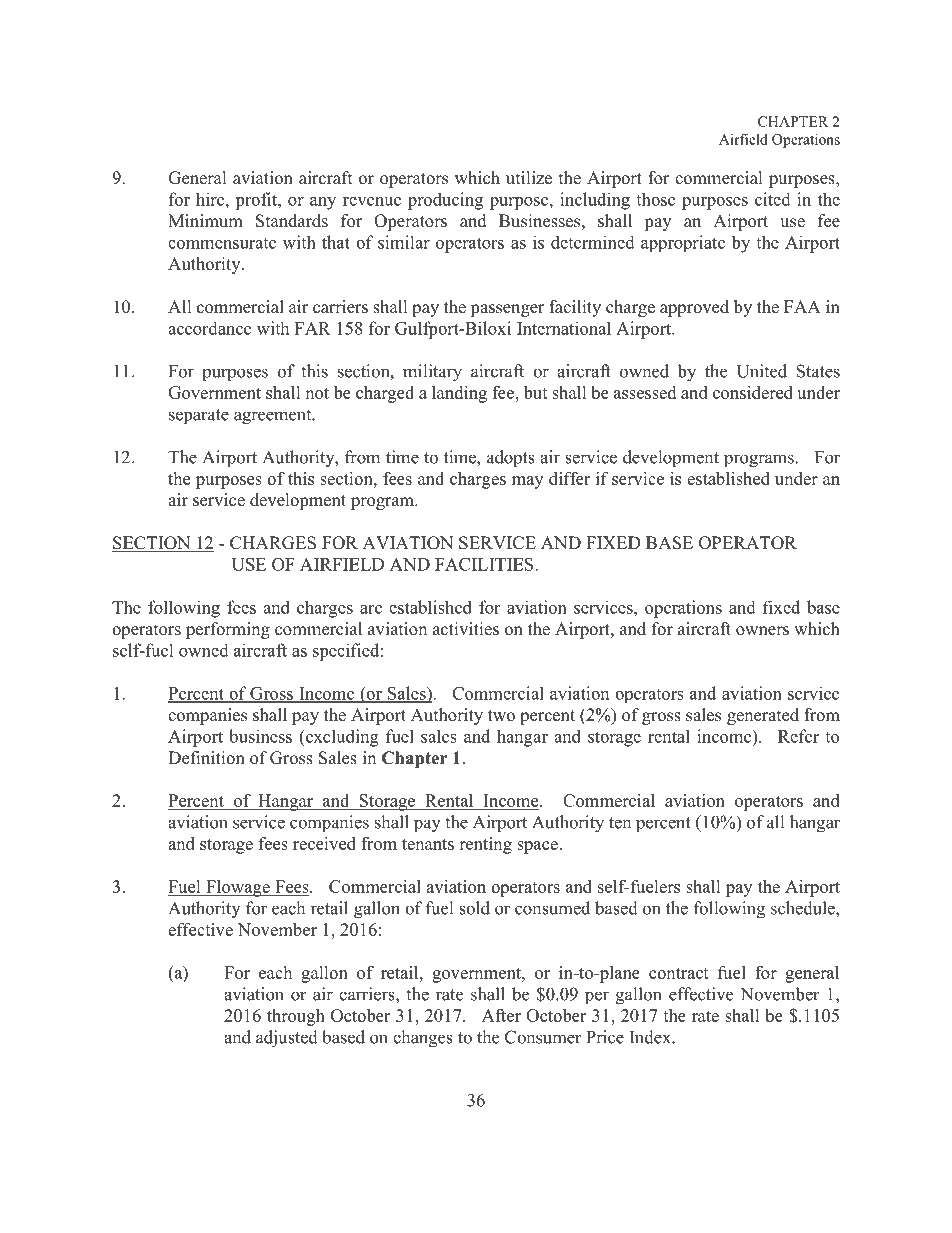 This document has height=1233, width=952. Describe the element at coordinates (798, 736) in the document. I see `Refer` at that location.
